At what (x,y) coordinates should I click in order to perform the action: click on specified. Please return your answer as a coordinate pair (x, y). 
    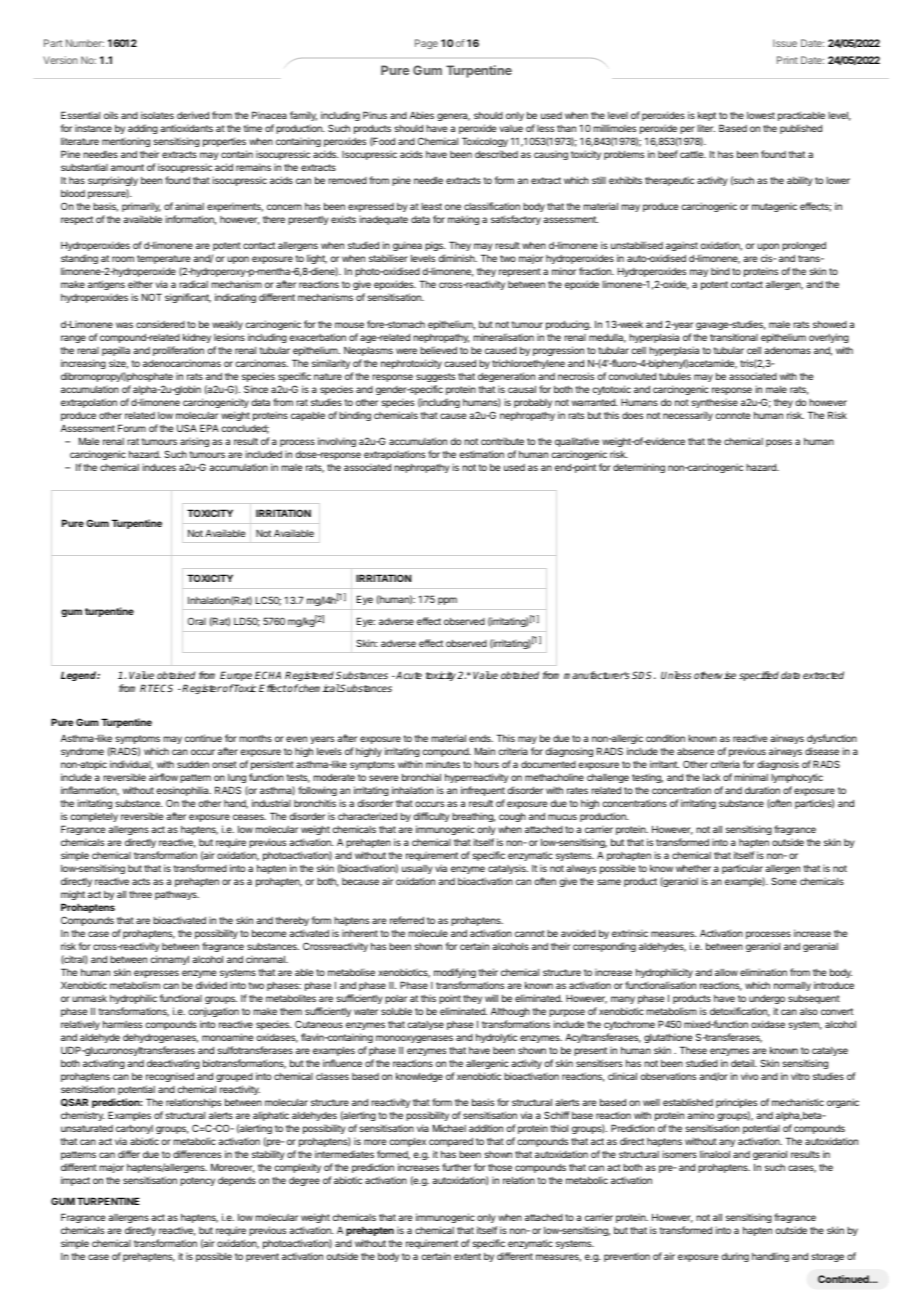
    Looking at the image, I should click on (759, 676).
